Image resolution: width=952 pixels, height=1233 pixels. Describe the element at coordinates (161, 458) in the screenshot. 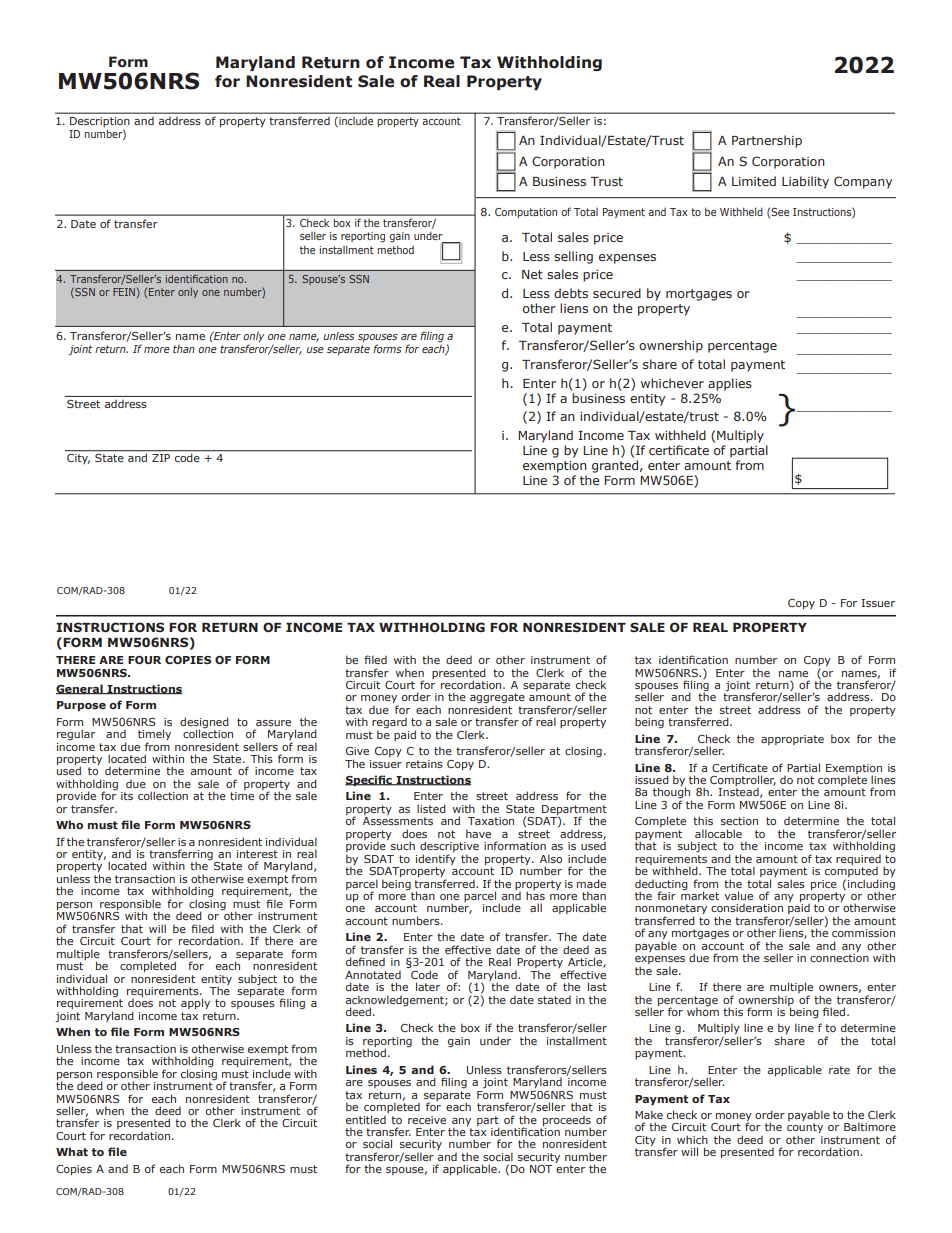

I see `ZIP` at that location.
